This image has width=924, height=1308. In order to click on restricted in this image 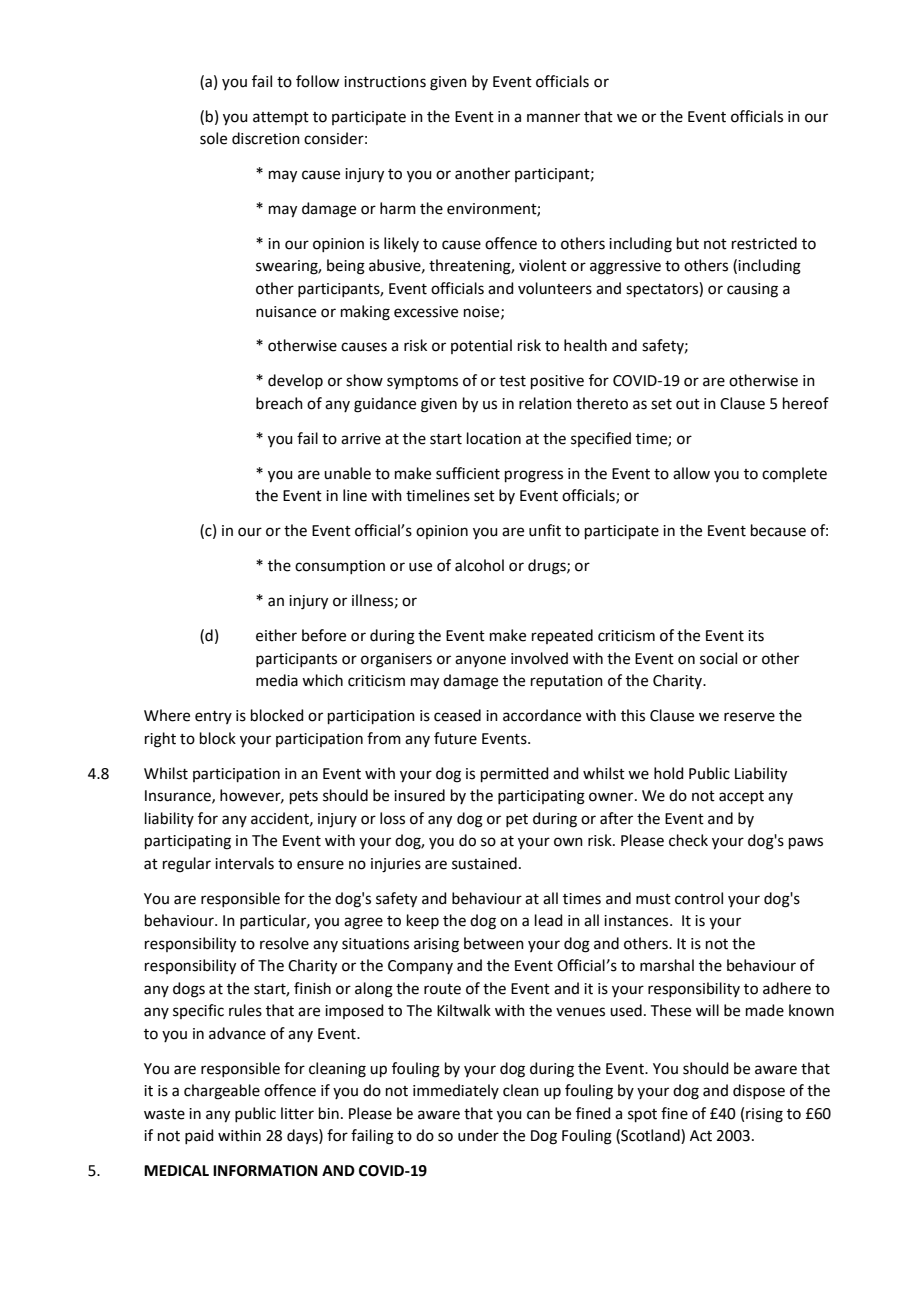, I will do `click(764, 243)`.
